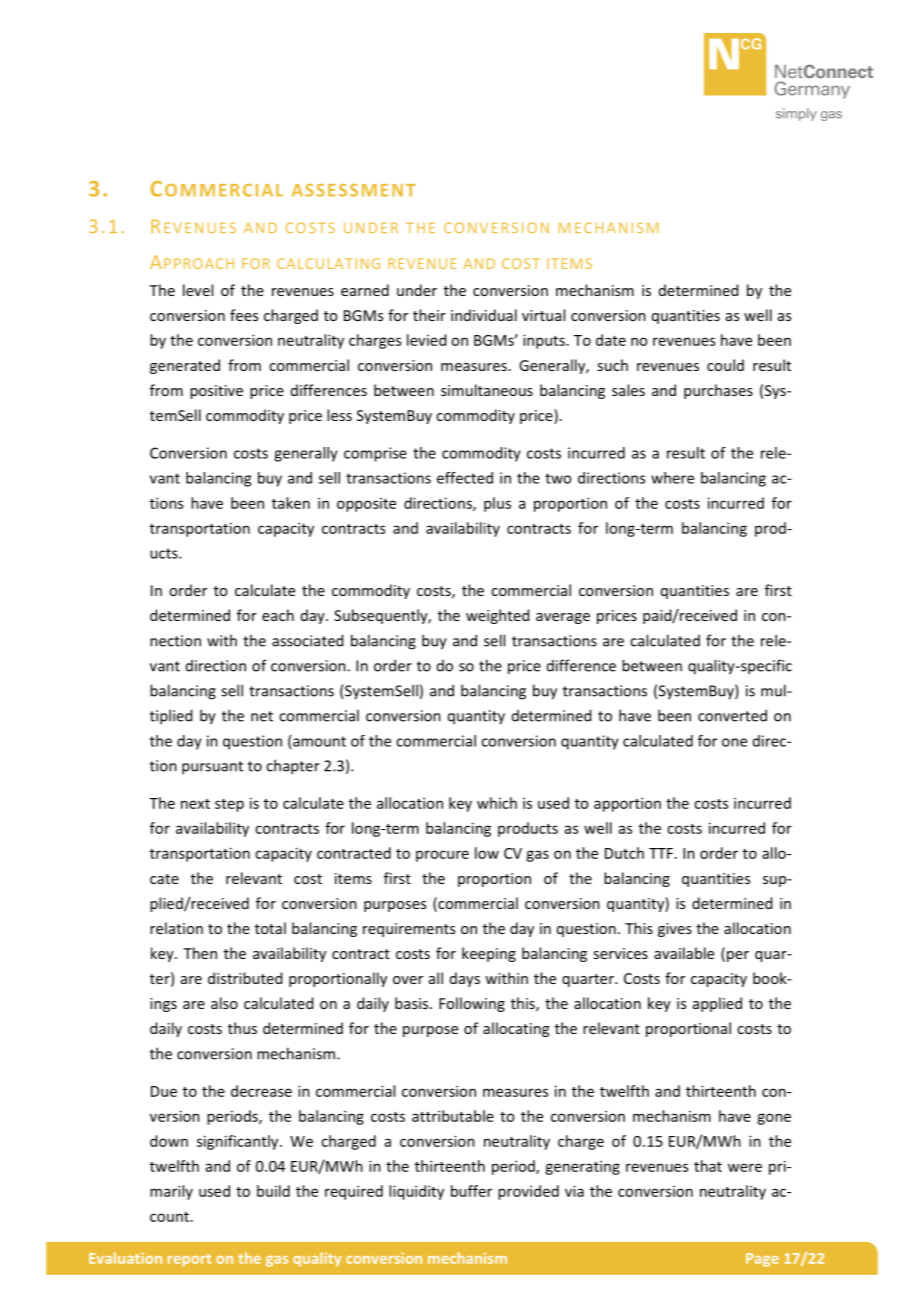  Describe the element at coordinates (198, 290) in the image. I see `level` at that location.
